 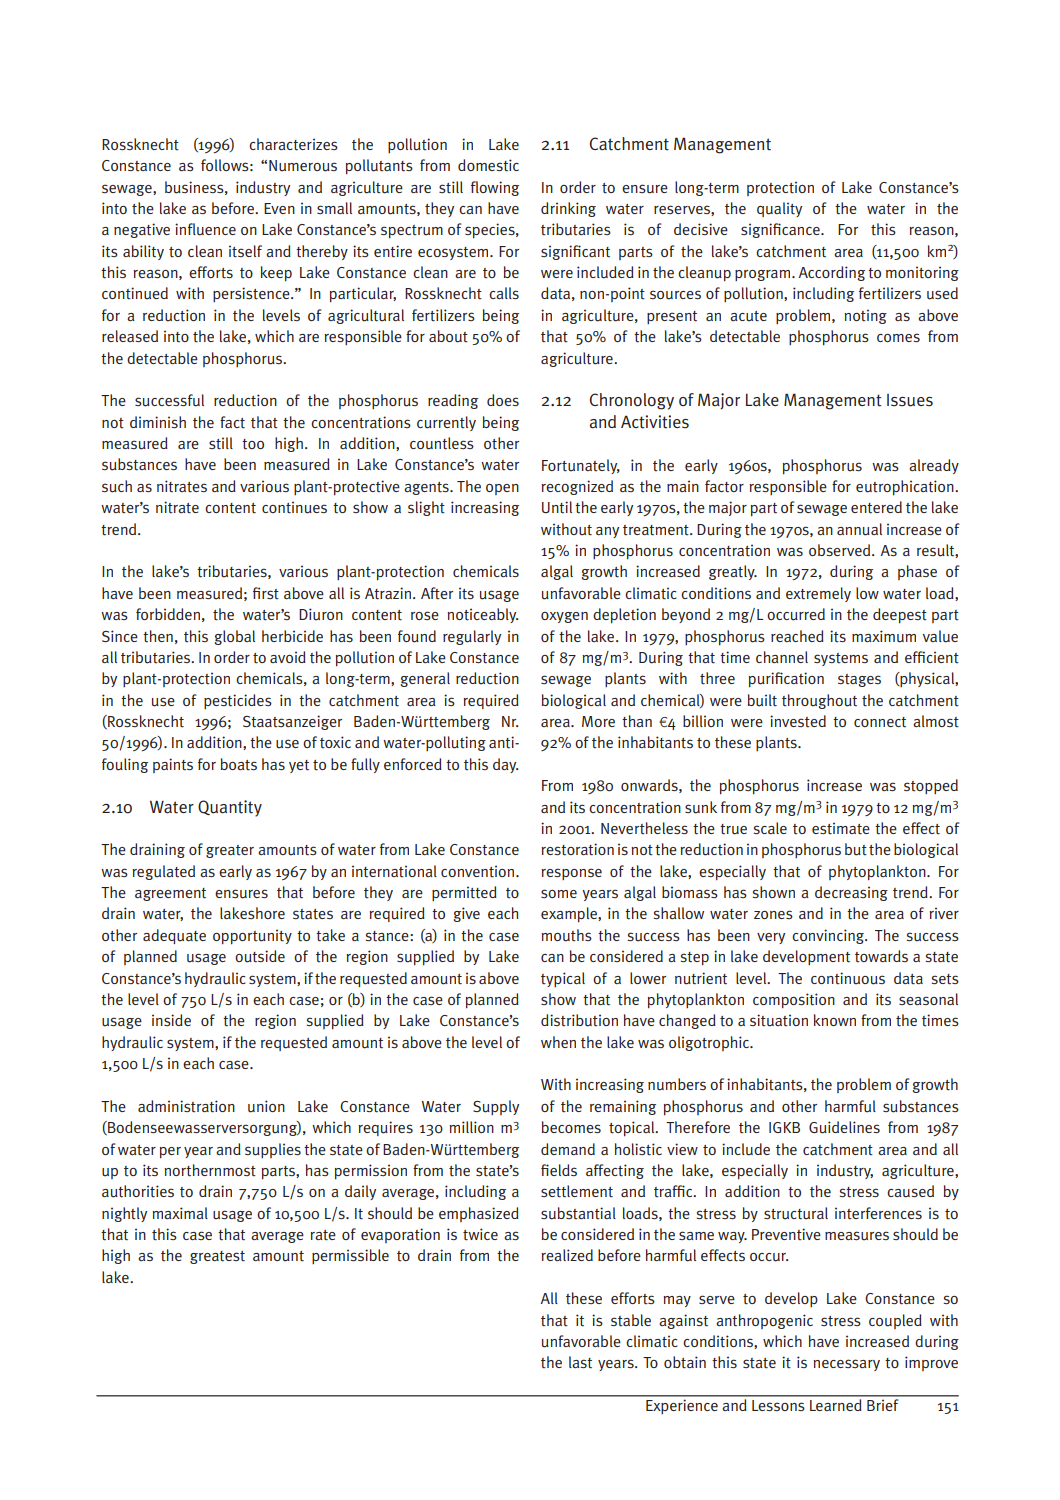 What do you see at coordinates (303, 166) in the page?
I see `Numerous` at bounding box center [303, 166].
